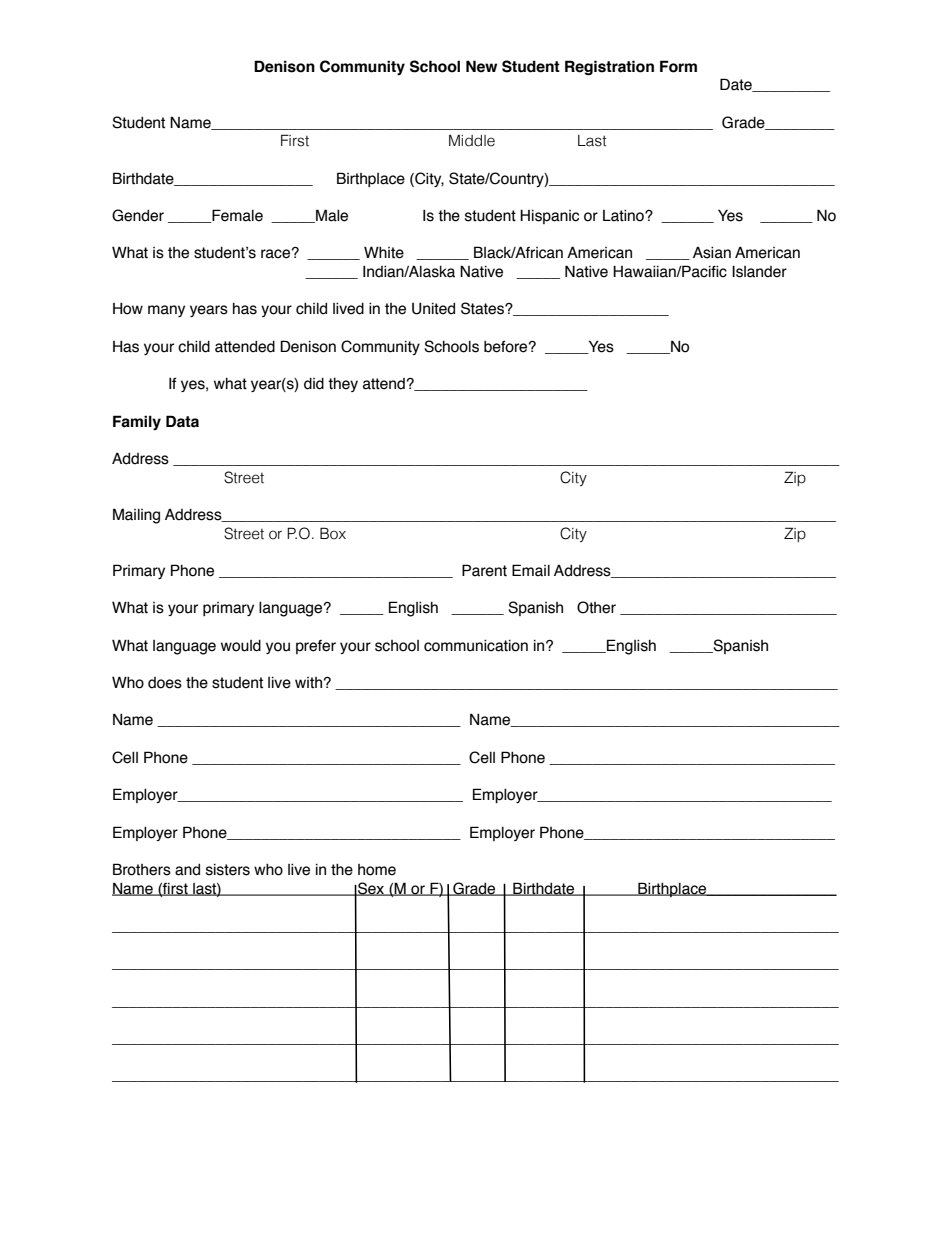 The height and width of the screenshot is (1233, 952). I want to click on Data, so click(182, 421).
